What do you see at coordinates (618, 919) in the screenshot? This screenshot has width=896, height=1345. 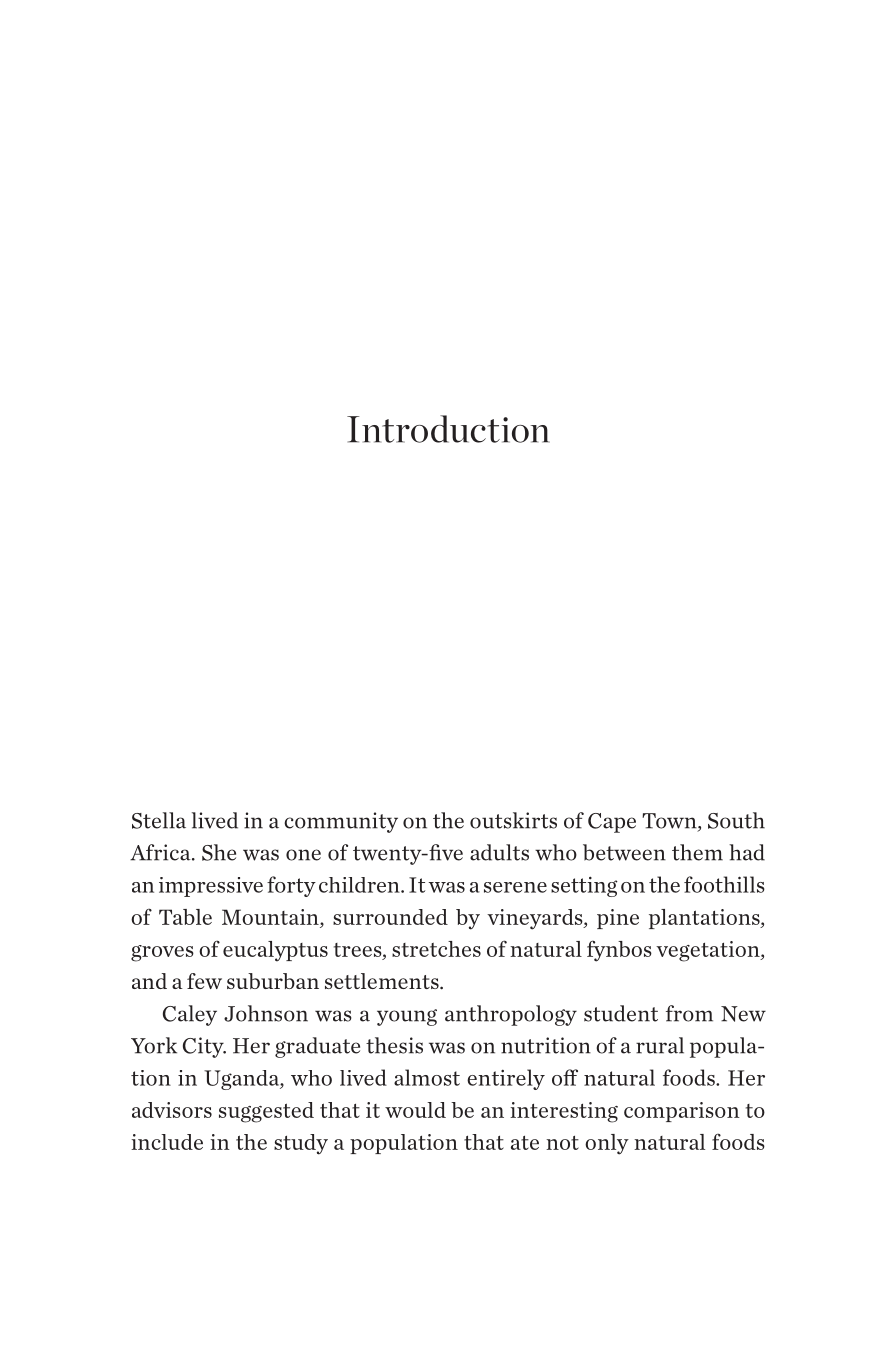 I see `pine` at bounding box center [618, 919].
